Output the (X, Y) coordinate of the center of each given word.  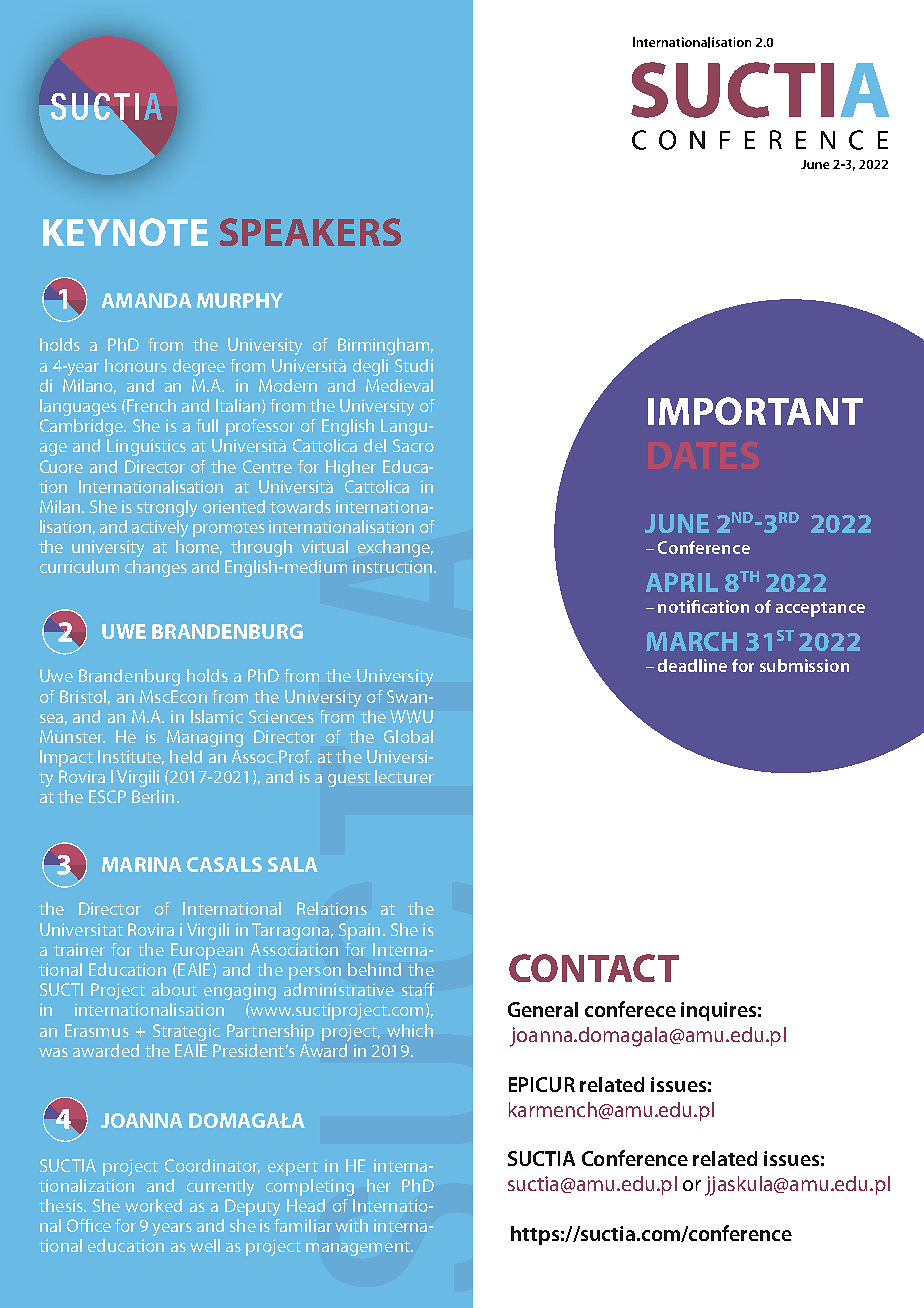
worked (153, 1205)
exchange (395, 548)
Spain (359, 931)
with (351, 1225)
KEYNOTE (125, 232)
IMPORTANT (755, 411)
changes (156, 568)
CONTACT (594, 968)
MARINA (142, 864)
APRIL (682, 582)
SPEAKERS (310, 232)
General (543, 1009)
